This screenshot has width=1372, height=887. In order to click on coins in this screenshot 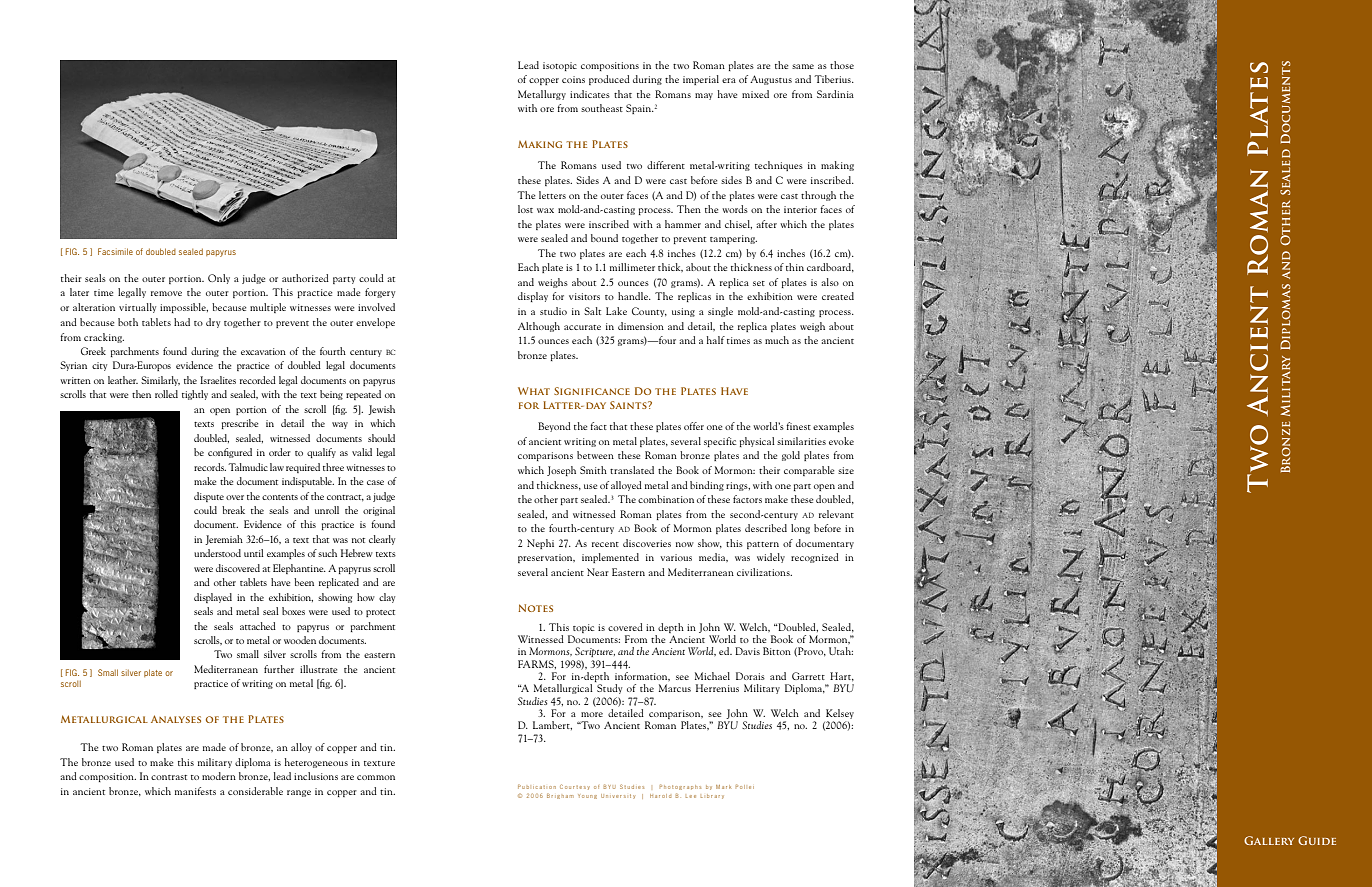, I will do `click(573, 79)`.
